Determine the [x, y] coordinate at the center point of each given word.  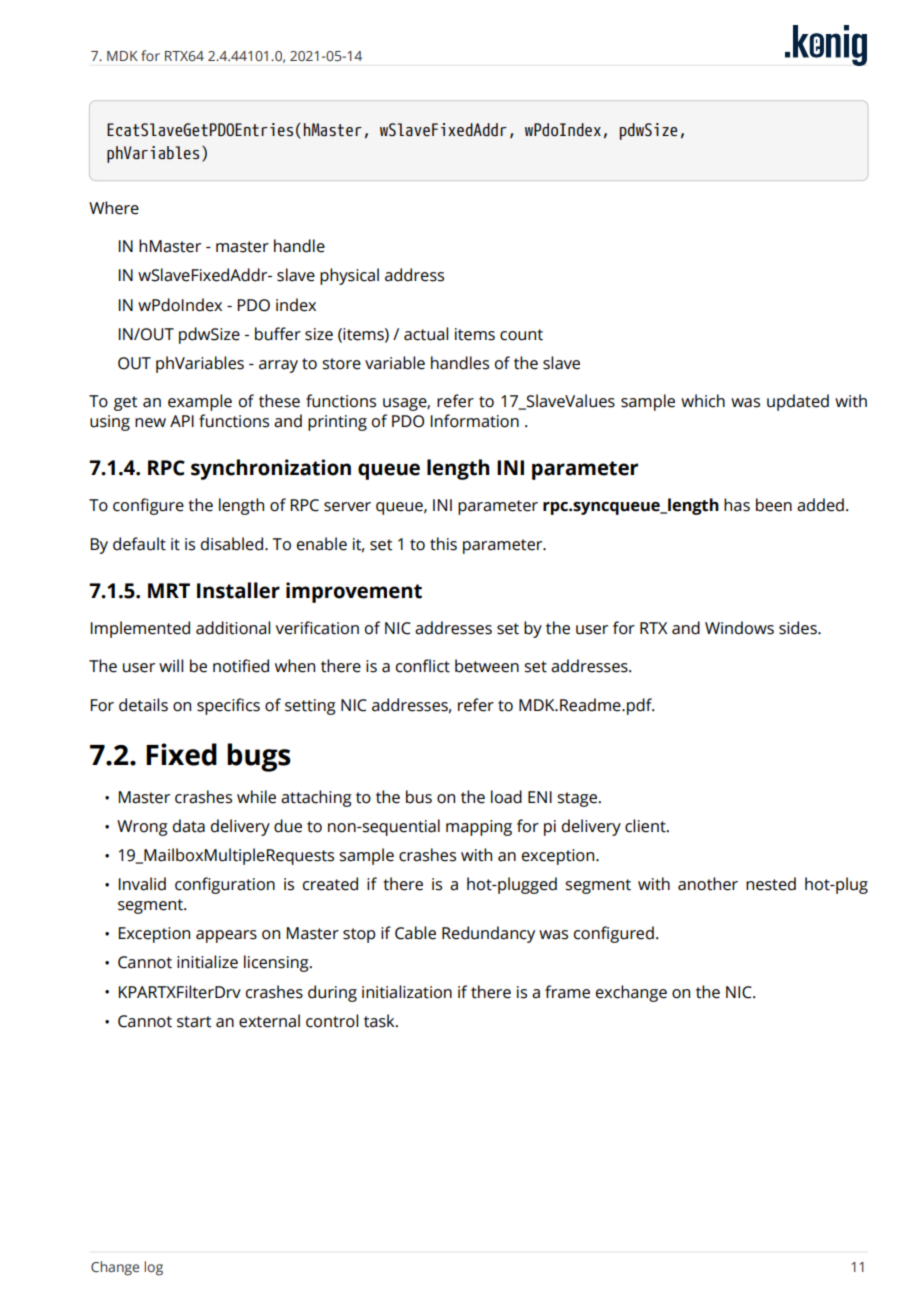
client [646, 826]
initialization [407, 992]
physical [349, 276]
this [443, 544]
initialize [207, 962]
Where [114, 208]
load [506, 797]
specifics [228, 706]
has [737, 505]
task [380, 1021]
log [154, 1268]
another [708, 884]
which [703, 401]
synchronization [271, 469]
